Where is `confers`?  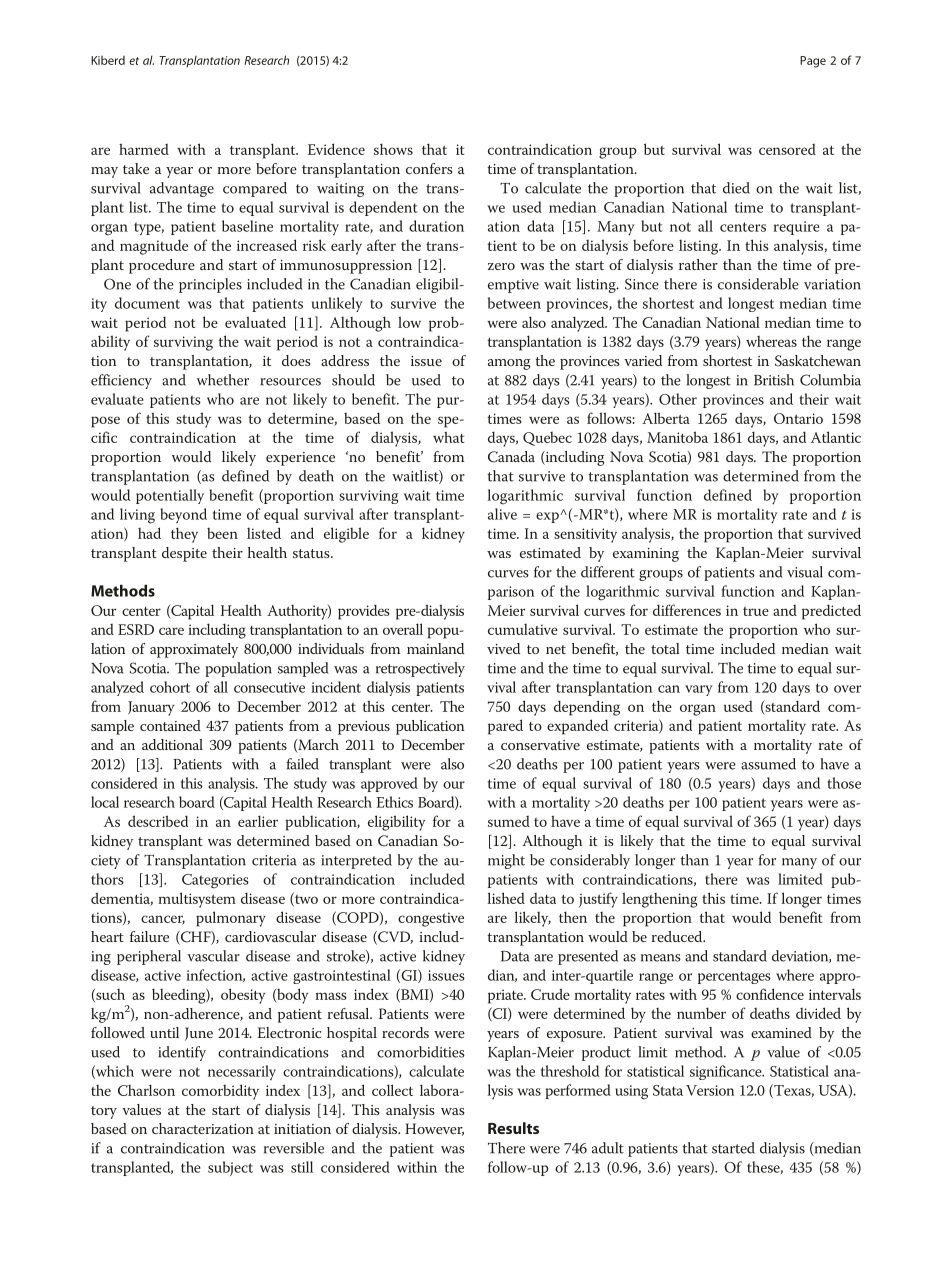 confers is located at coordinates (429, 168).
